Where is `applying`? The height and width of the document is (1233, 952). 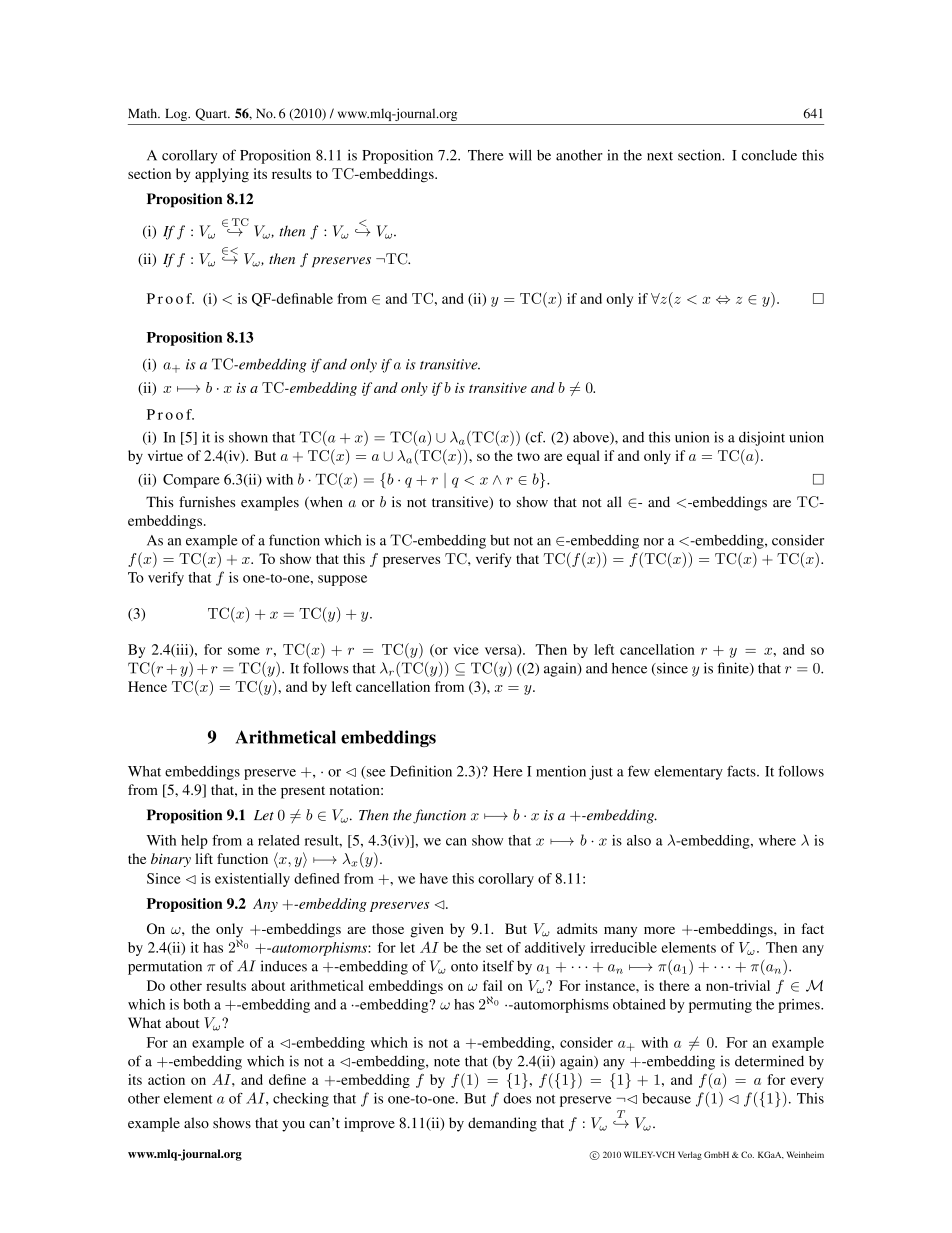
applying is located at coordinates (222, 175).
